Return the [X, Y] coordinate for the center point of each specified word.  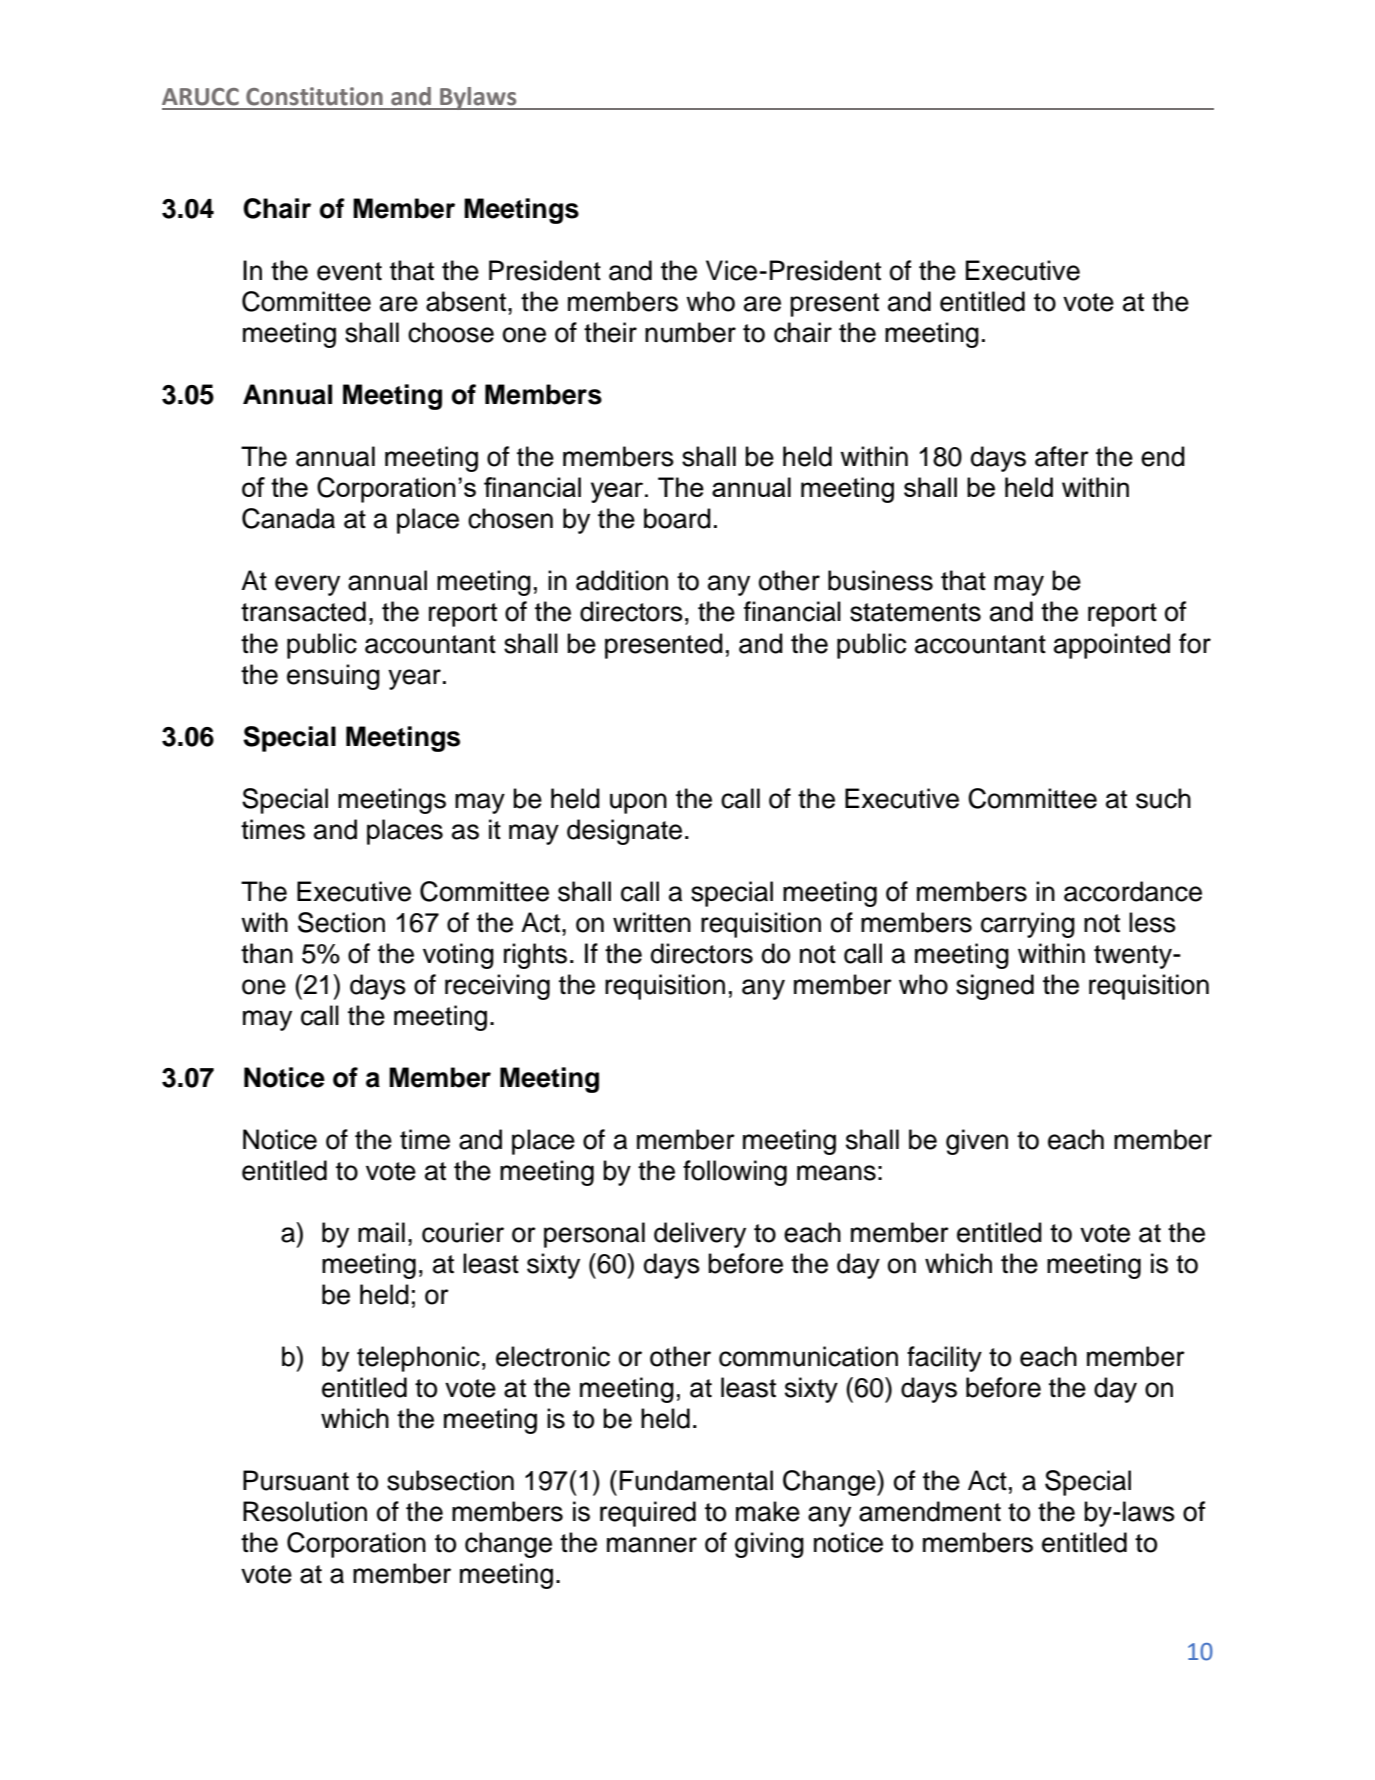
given [977, 1142]
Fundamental [696, 1480]
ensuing [333, 677]
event [349, 271]
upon [638, 803]
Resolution [305, 1511]
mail [381, 1232]
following [735, 1173]
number [690, 332]
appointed [1112, 646]
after [1062, 456]
